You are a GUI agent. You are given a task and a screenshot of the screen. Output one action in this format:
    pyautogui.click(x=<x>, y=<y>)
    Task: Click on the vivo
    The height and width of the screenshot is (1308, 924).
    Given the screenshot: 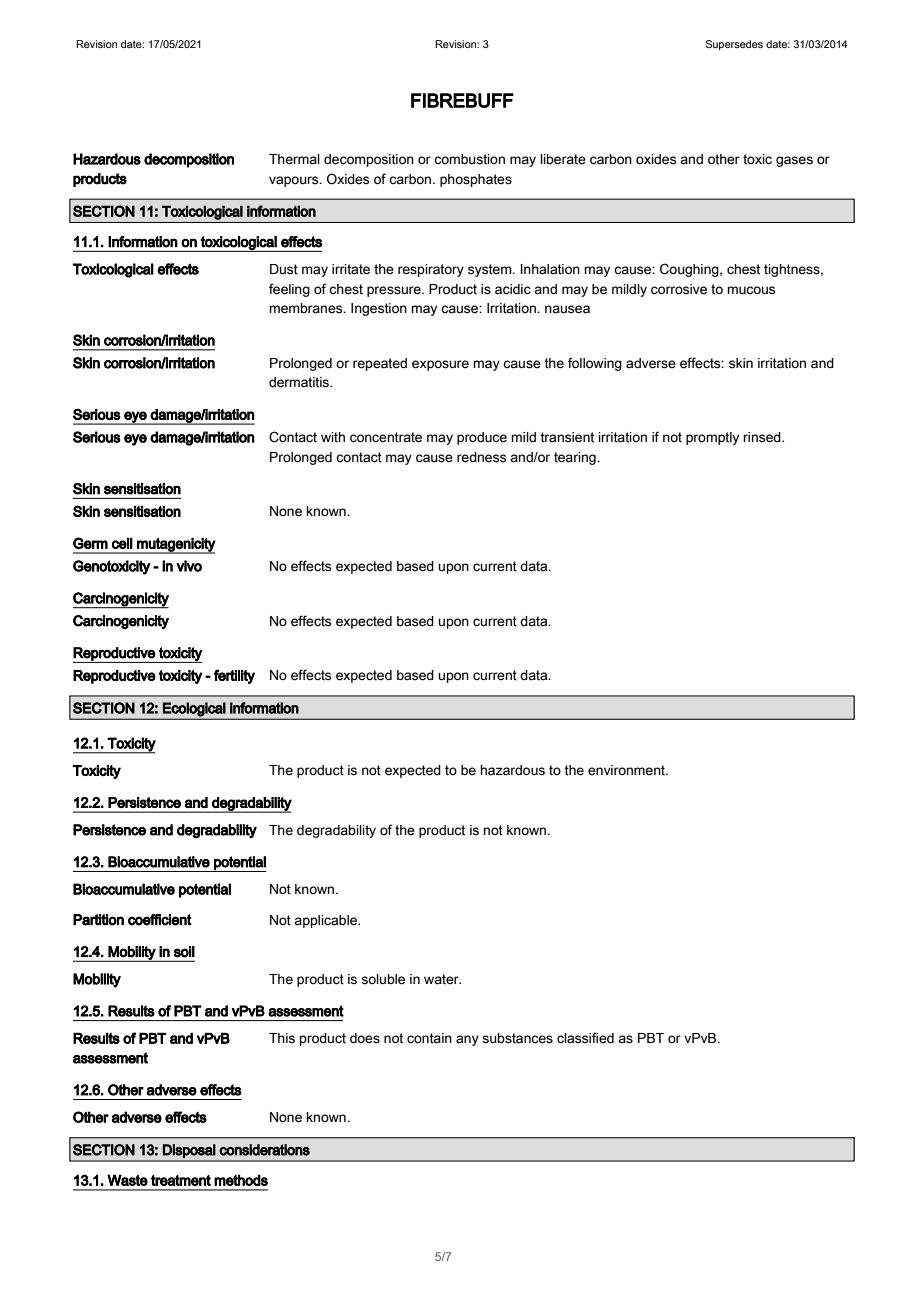 What is the action you would take?
    pyautogui.click(x=189, y=566)
